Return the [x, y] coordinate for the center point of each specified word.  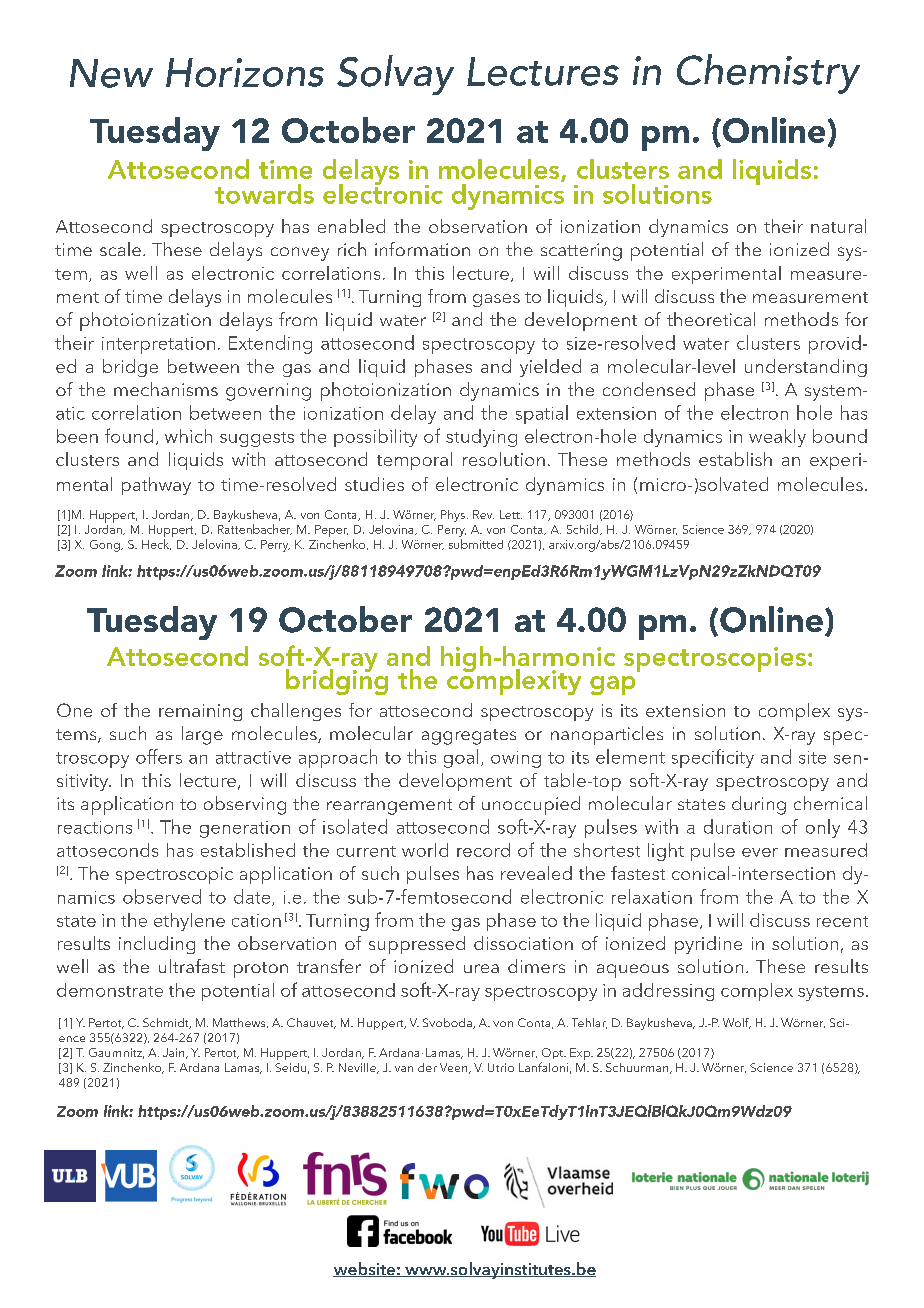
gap [612, 685]
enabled [351, 226]
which [188, 436]
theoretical [711, 319]
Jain [175, 1053]
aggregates [469, 737]
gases [496, 300]
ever [760, 852]
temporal [414, 461]
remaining [200, 712]
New [111, 73]
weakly [777, 438]
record [483, 850]
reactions [95, 827]
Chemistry [768, 74]
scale [120, 249]
